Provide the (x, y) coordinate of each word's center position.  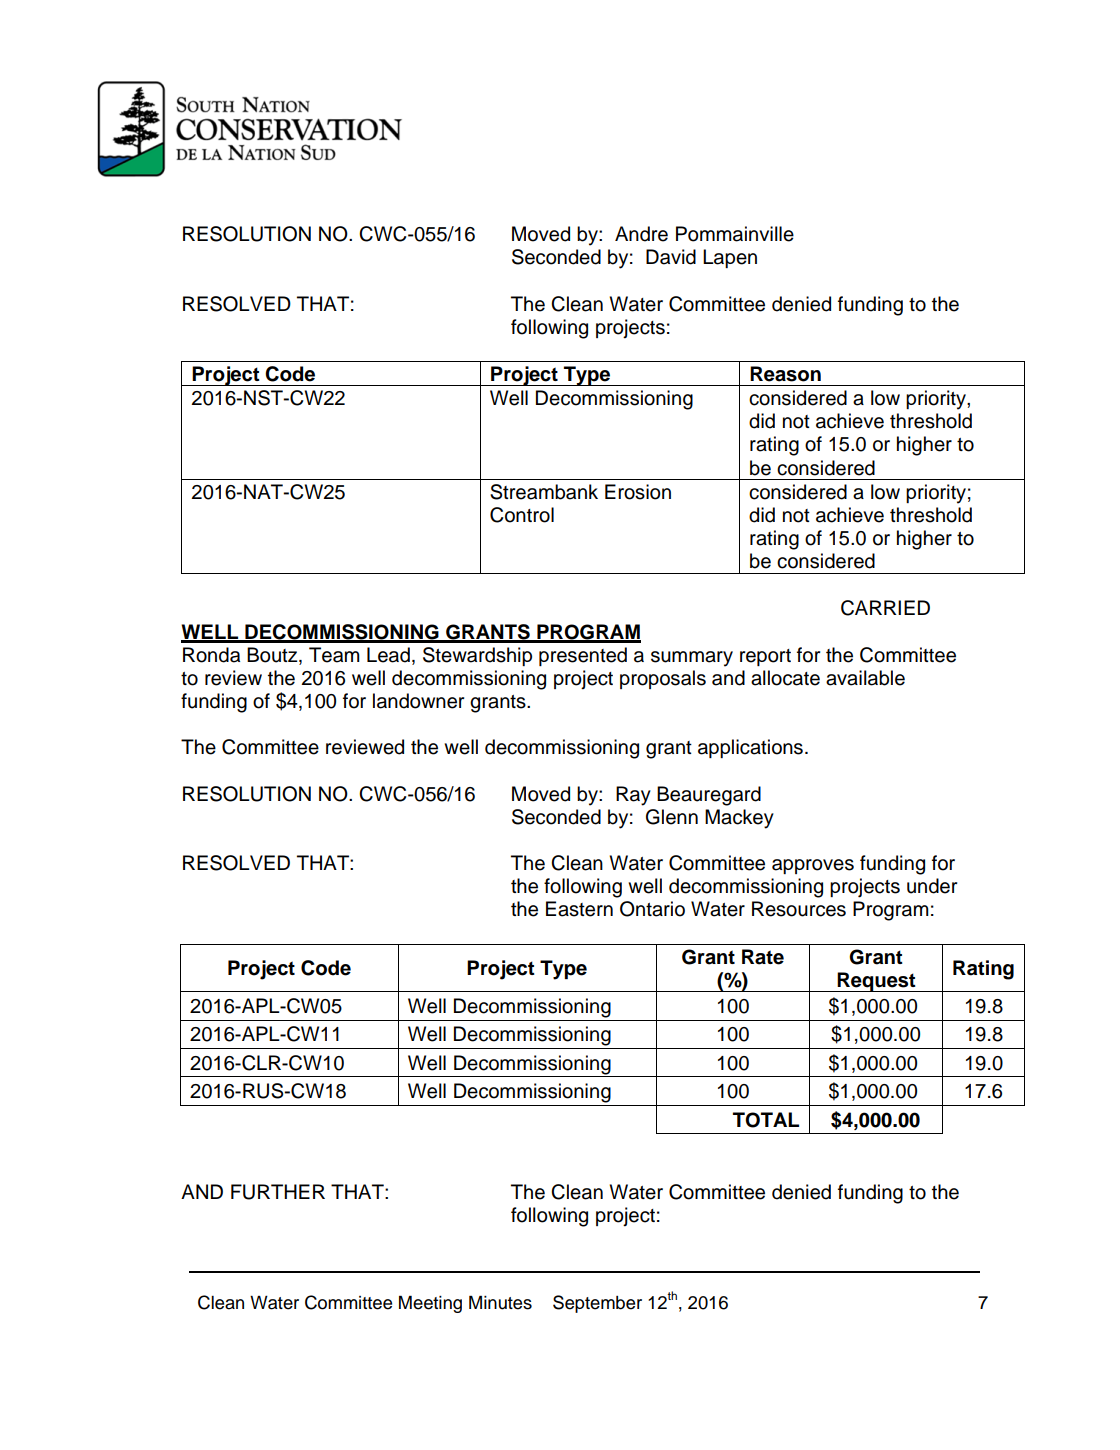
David (671, 257)
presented (583, 656)
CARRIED (885, 608)
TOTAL (766, 1120)
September (597, 1304)
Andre (641, 234)
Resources (799, 909)
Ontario (652, 909)
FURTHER (278, 1192)
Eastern (579, 909)
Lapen (730, 258)
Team (334, 655)
